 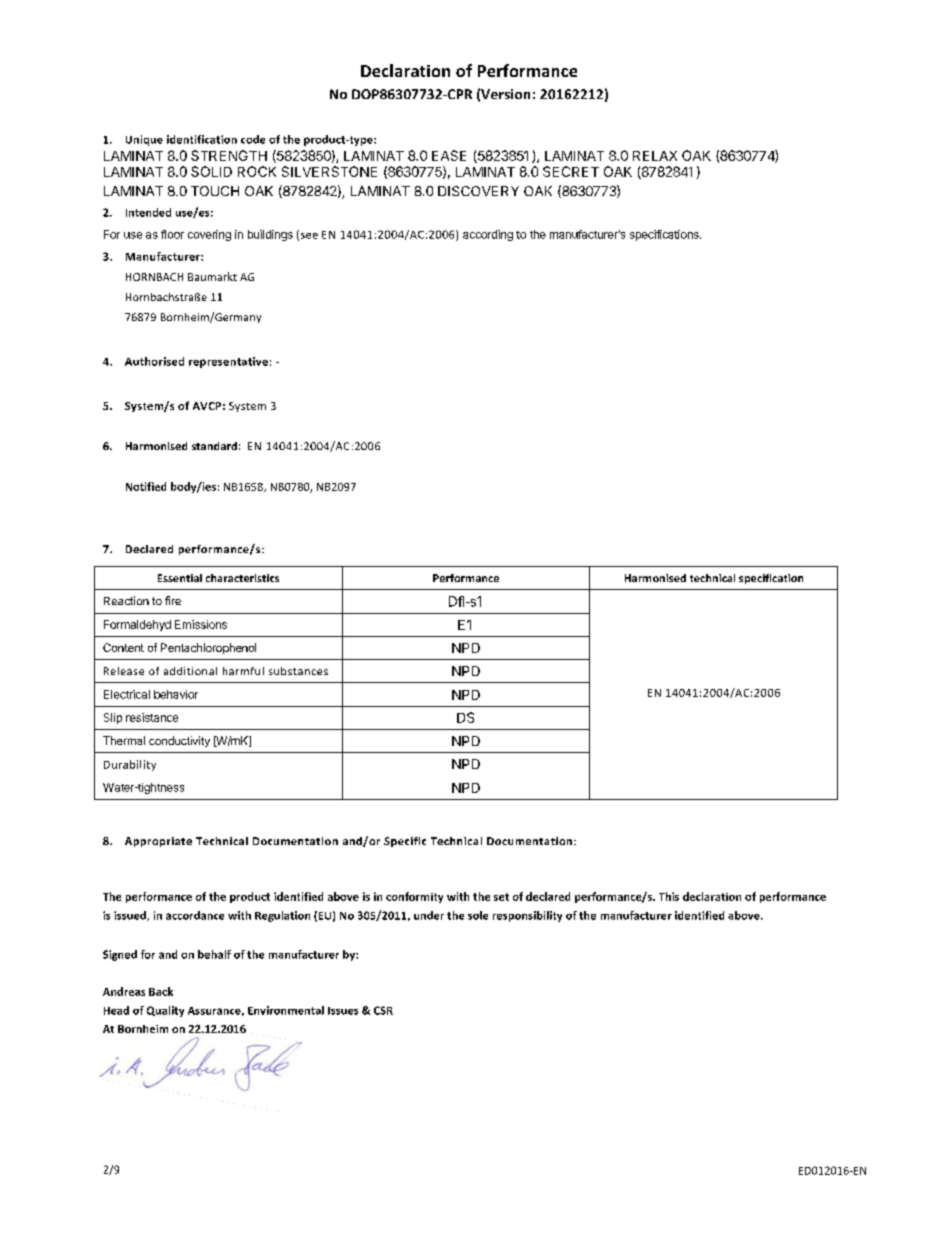 I want to click on according, so click(x=488, y=235).
